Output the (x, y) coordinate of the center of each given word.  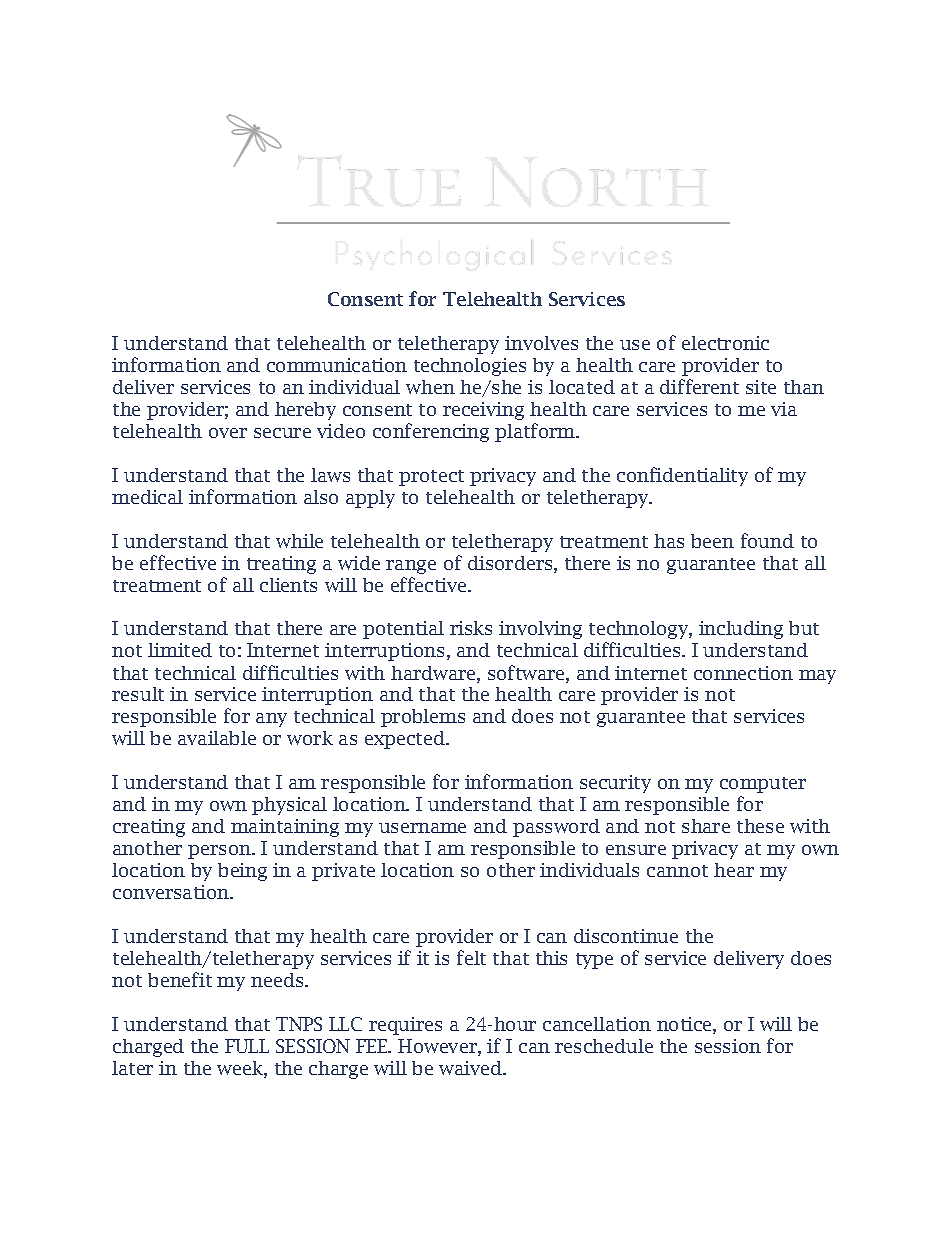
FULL (247, 1046)
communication (337, 365)
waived (472, 1068)
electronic (725, 343)
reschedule (604, 1046)
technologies (470, 367)
